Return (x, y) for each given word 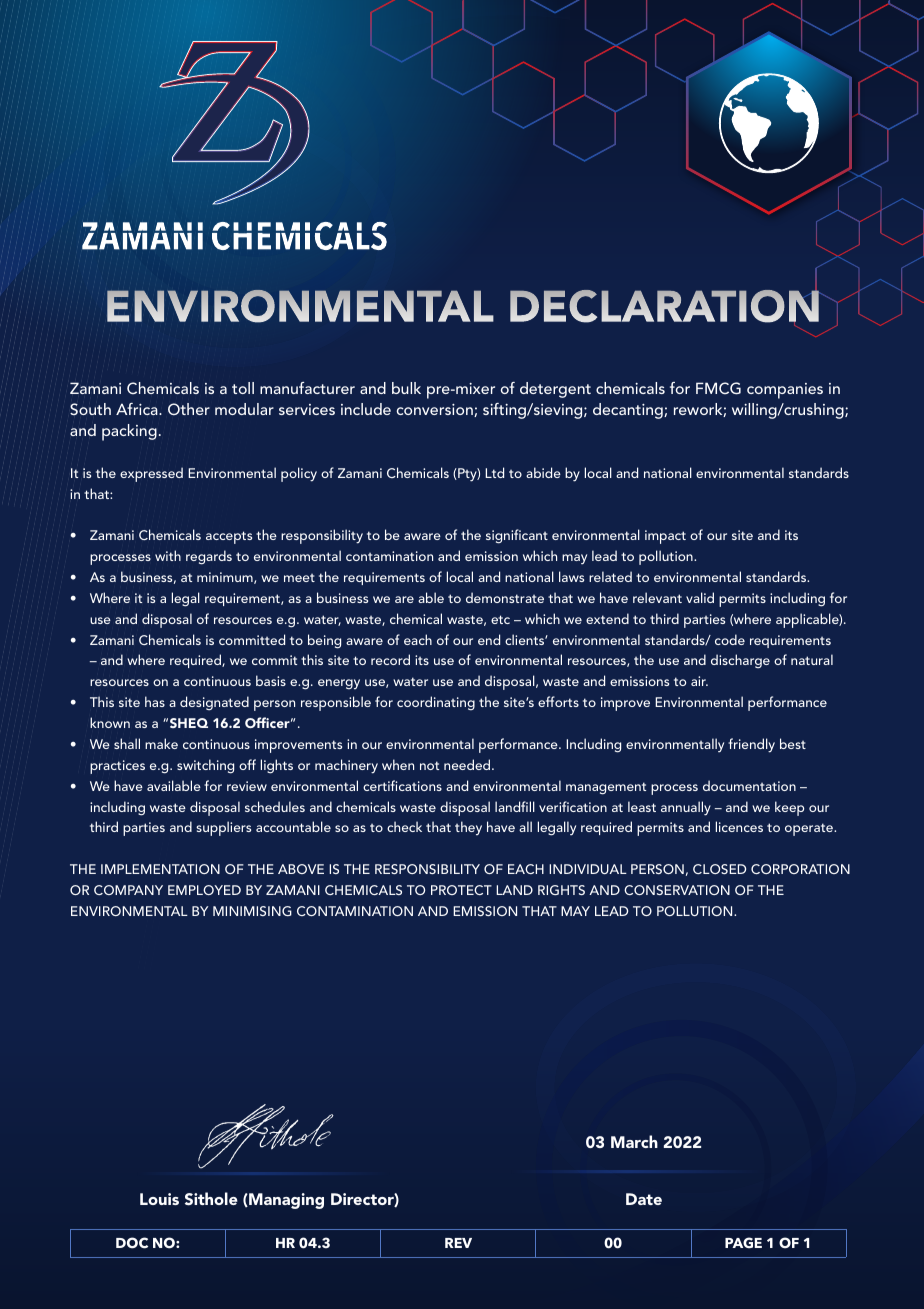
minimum (226, 578)
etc (500, 619)
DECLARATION (665, 306)
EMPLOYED (204, 890)
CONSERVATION (677, 890)
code (730, 639)
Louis (159, 1199)
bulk (406, 388)
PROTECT (461, 890)
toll (243, 388)
